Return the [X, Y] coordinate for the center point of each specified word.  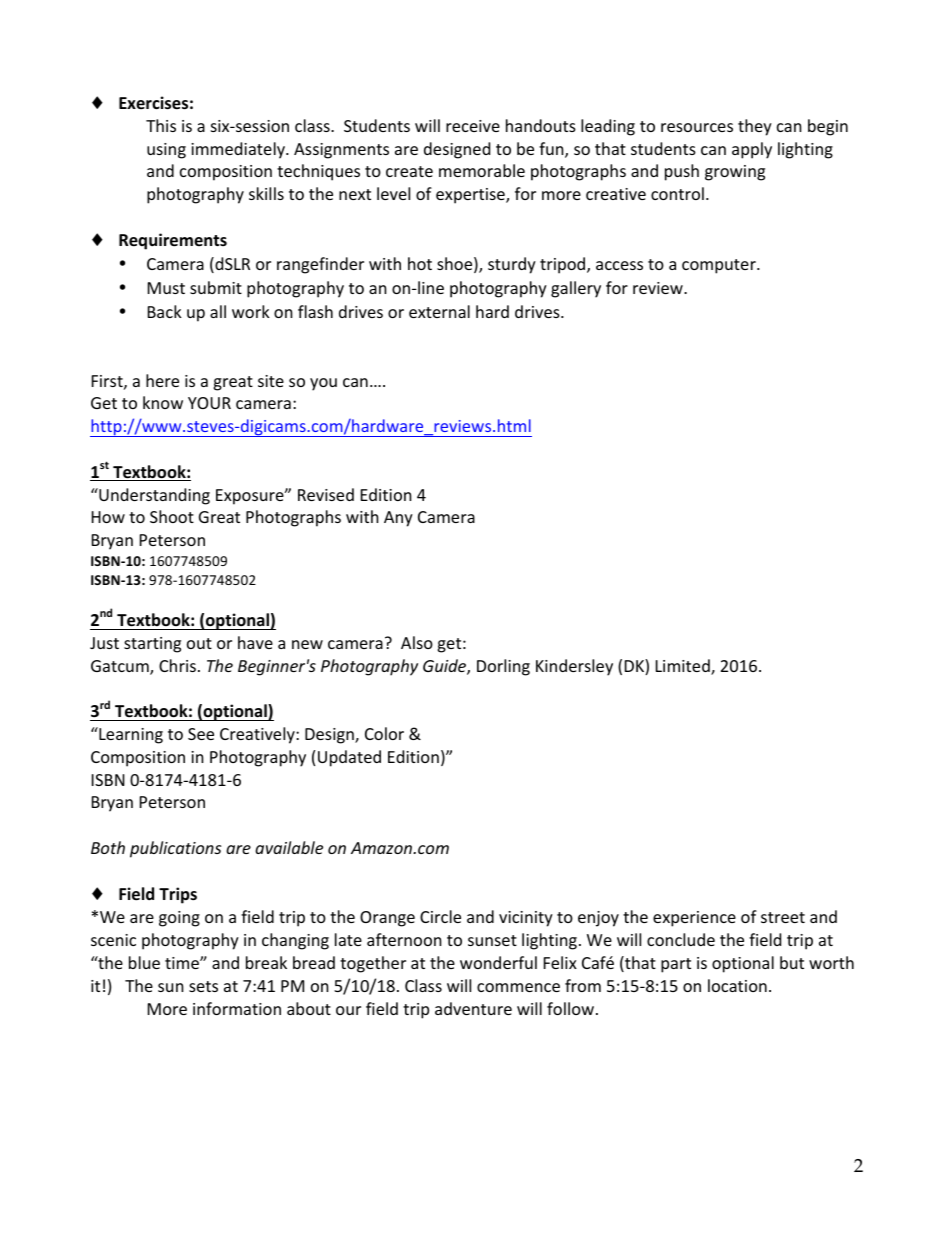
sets [203, 986]
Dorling [503, 667]
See [201, 734]
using [166, 151]
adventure [473, 1008]
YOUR [209, 403]
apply [752, 150]
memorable [482, 170]
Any [398, 519]
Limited [684, 667]
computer [720, 266]
